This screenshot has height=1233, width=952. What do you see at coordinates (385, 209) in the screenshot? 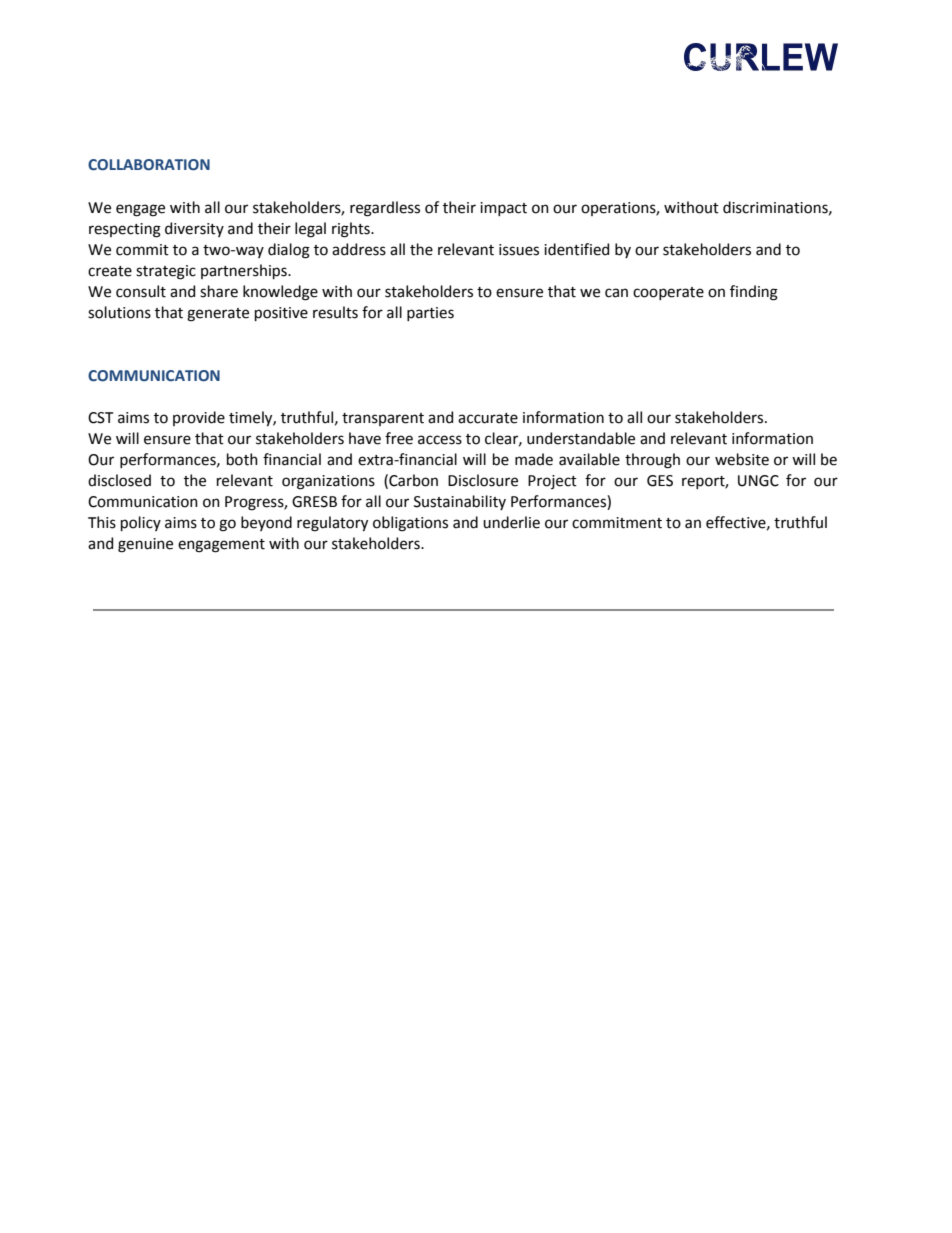
I see `regardless` at bounding box center [385, 209].
